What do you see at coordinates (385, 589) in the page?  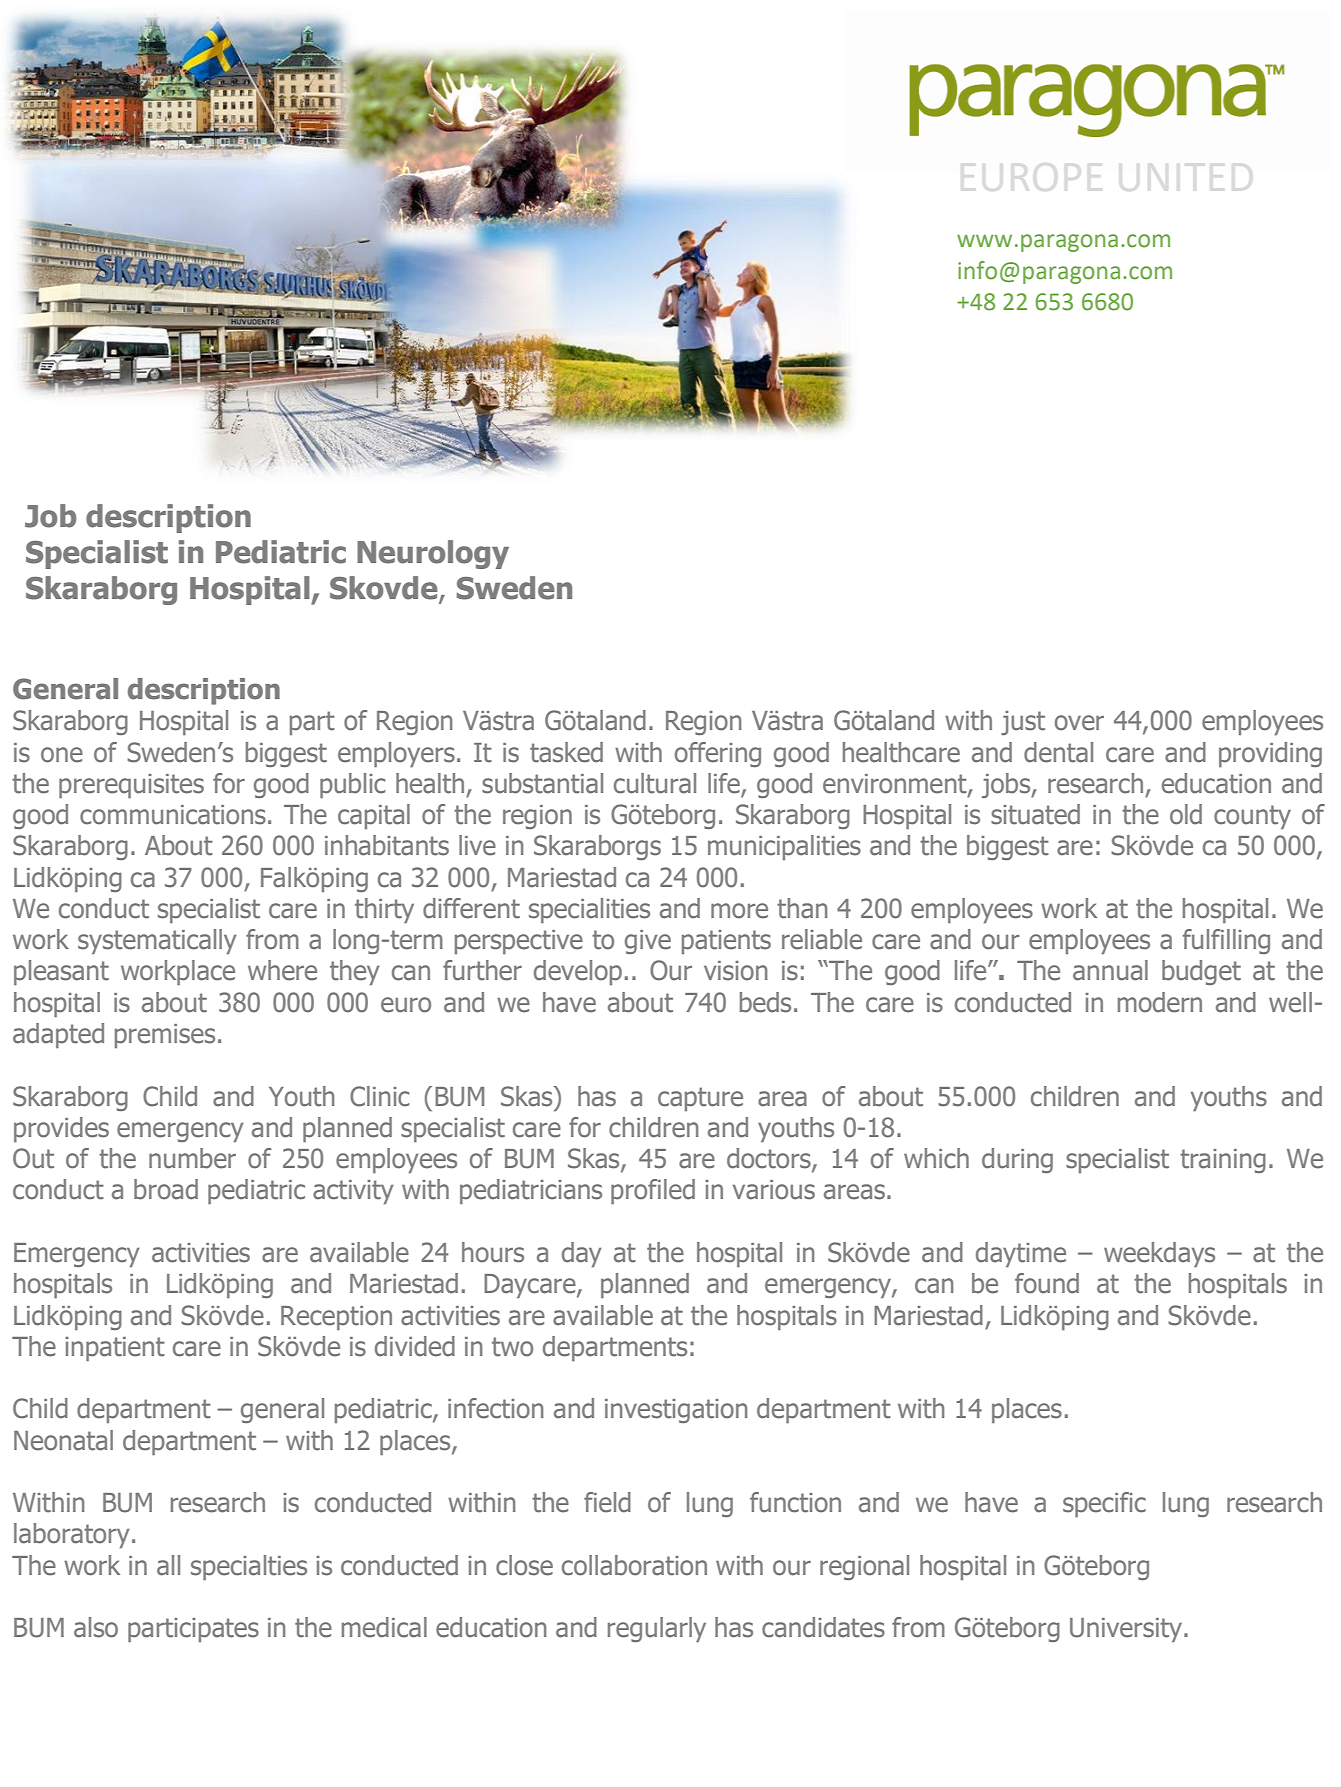 I see `Skovde` at bounding box center [385, 589].
